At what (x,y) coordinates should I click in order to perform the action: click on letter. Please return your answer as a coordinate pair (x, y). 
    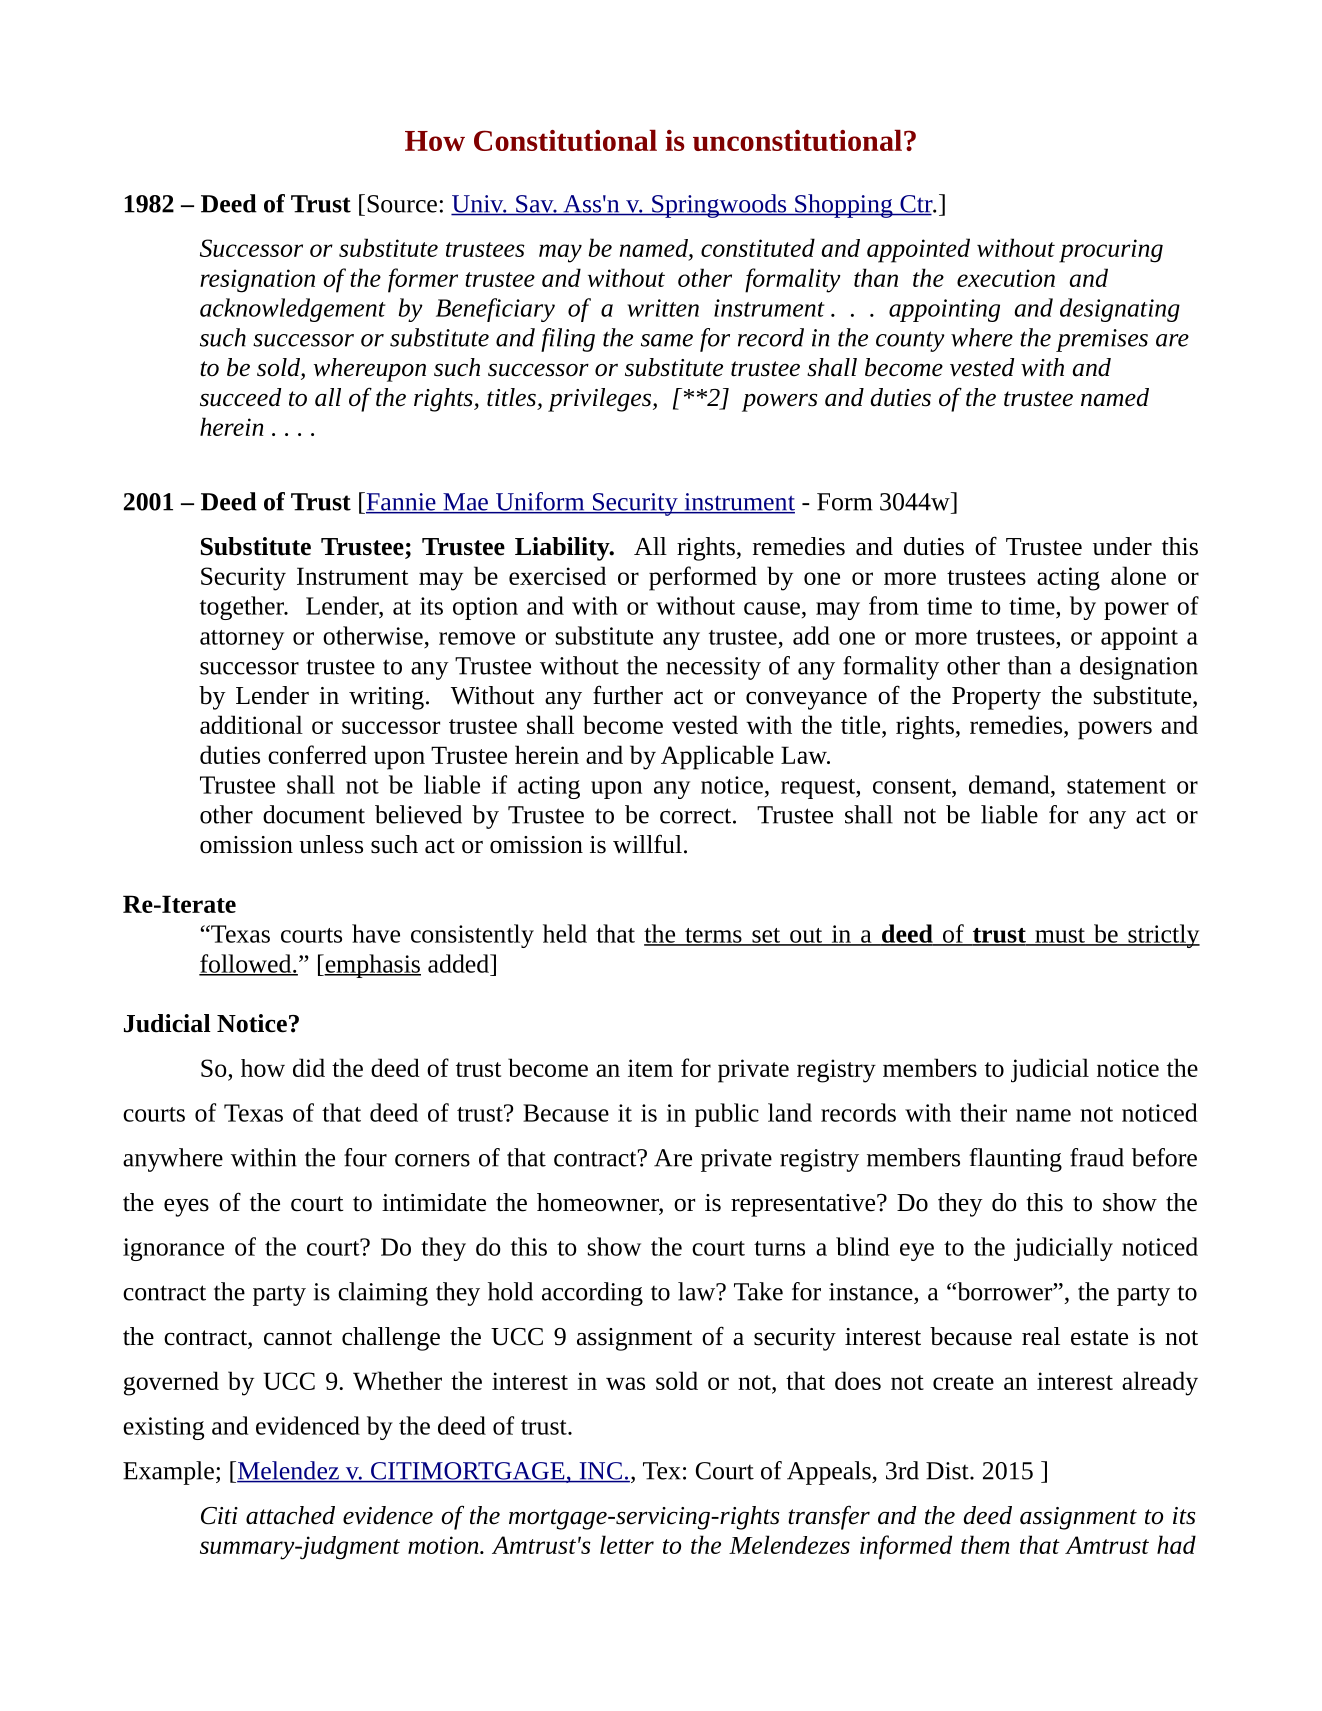
    Looking at the image, I should click on (627, 1544).
